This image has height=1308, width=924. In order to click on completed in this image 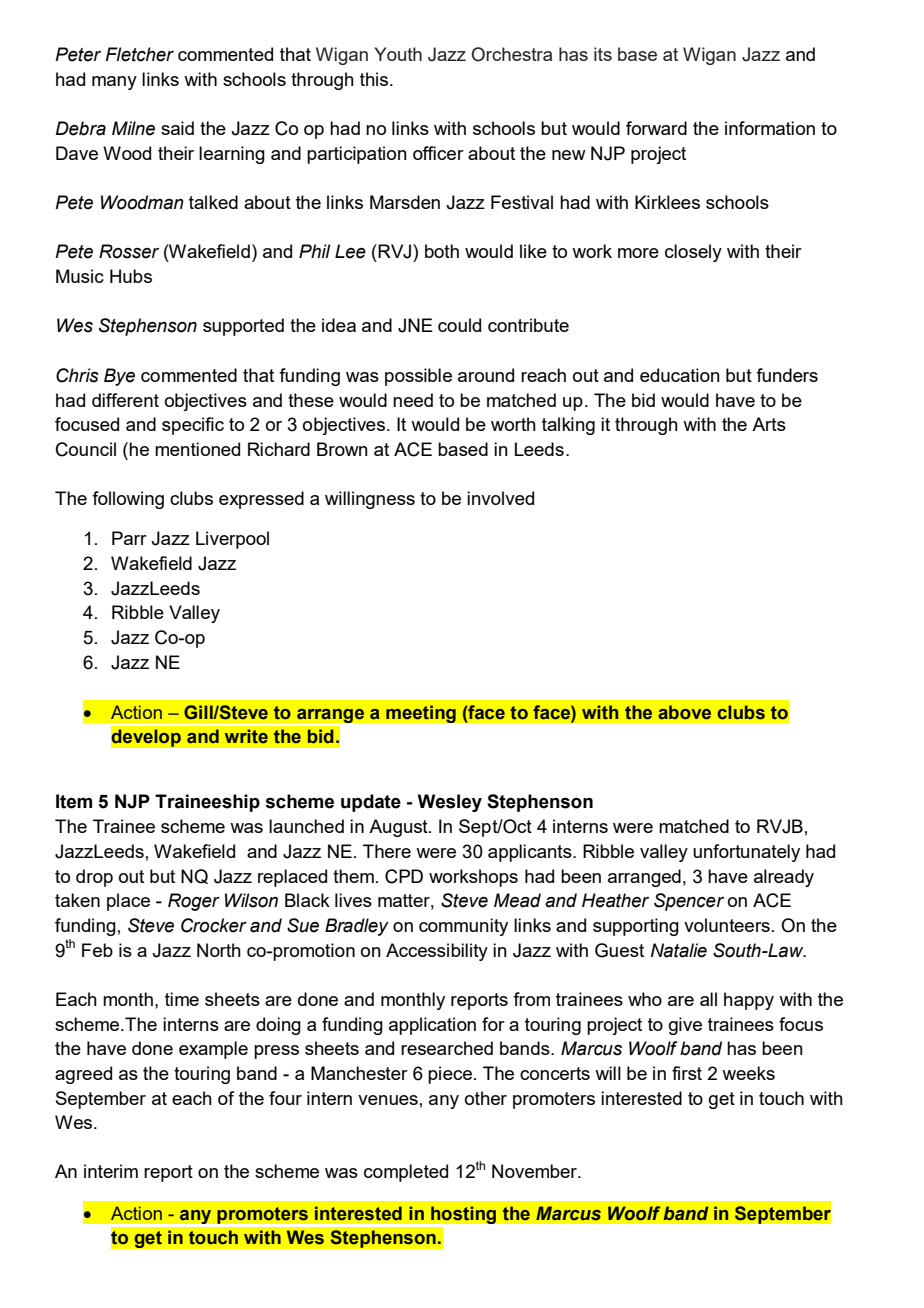, I will do `click(406, 1173)`.
